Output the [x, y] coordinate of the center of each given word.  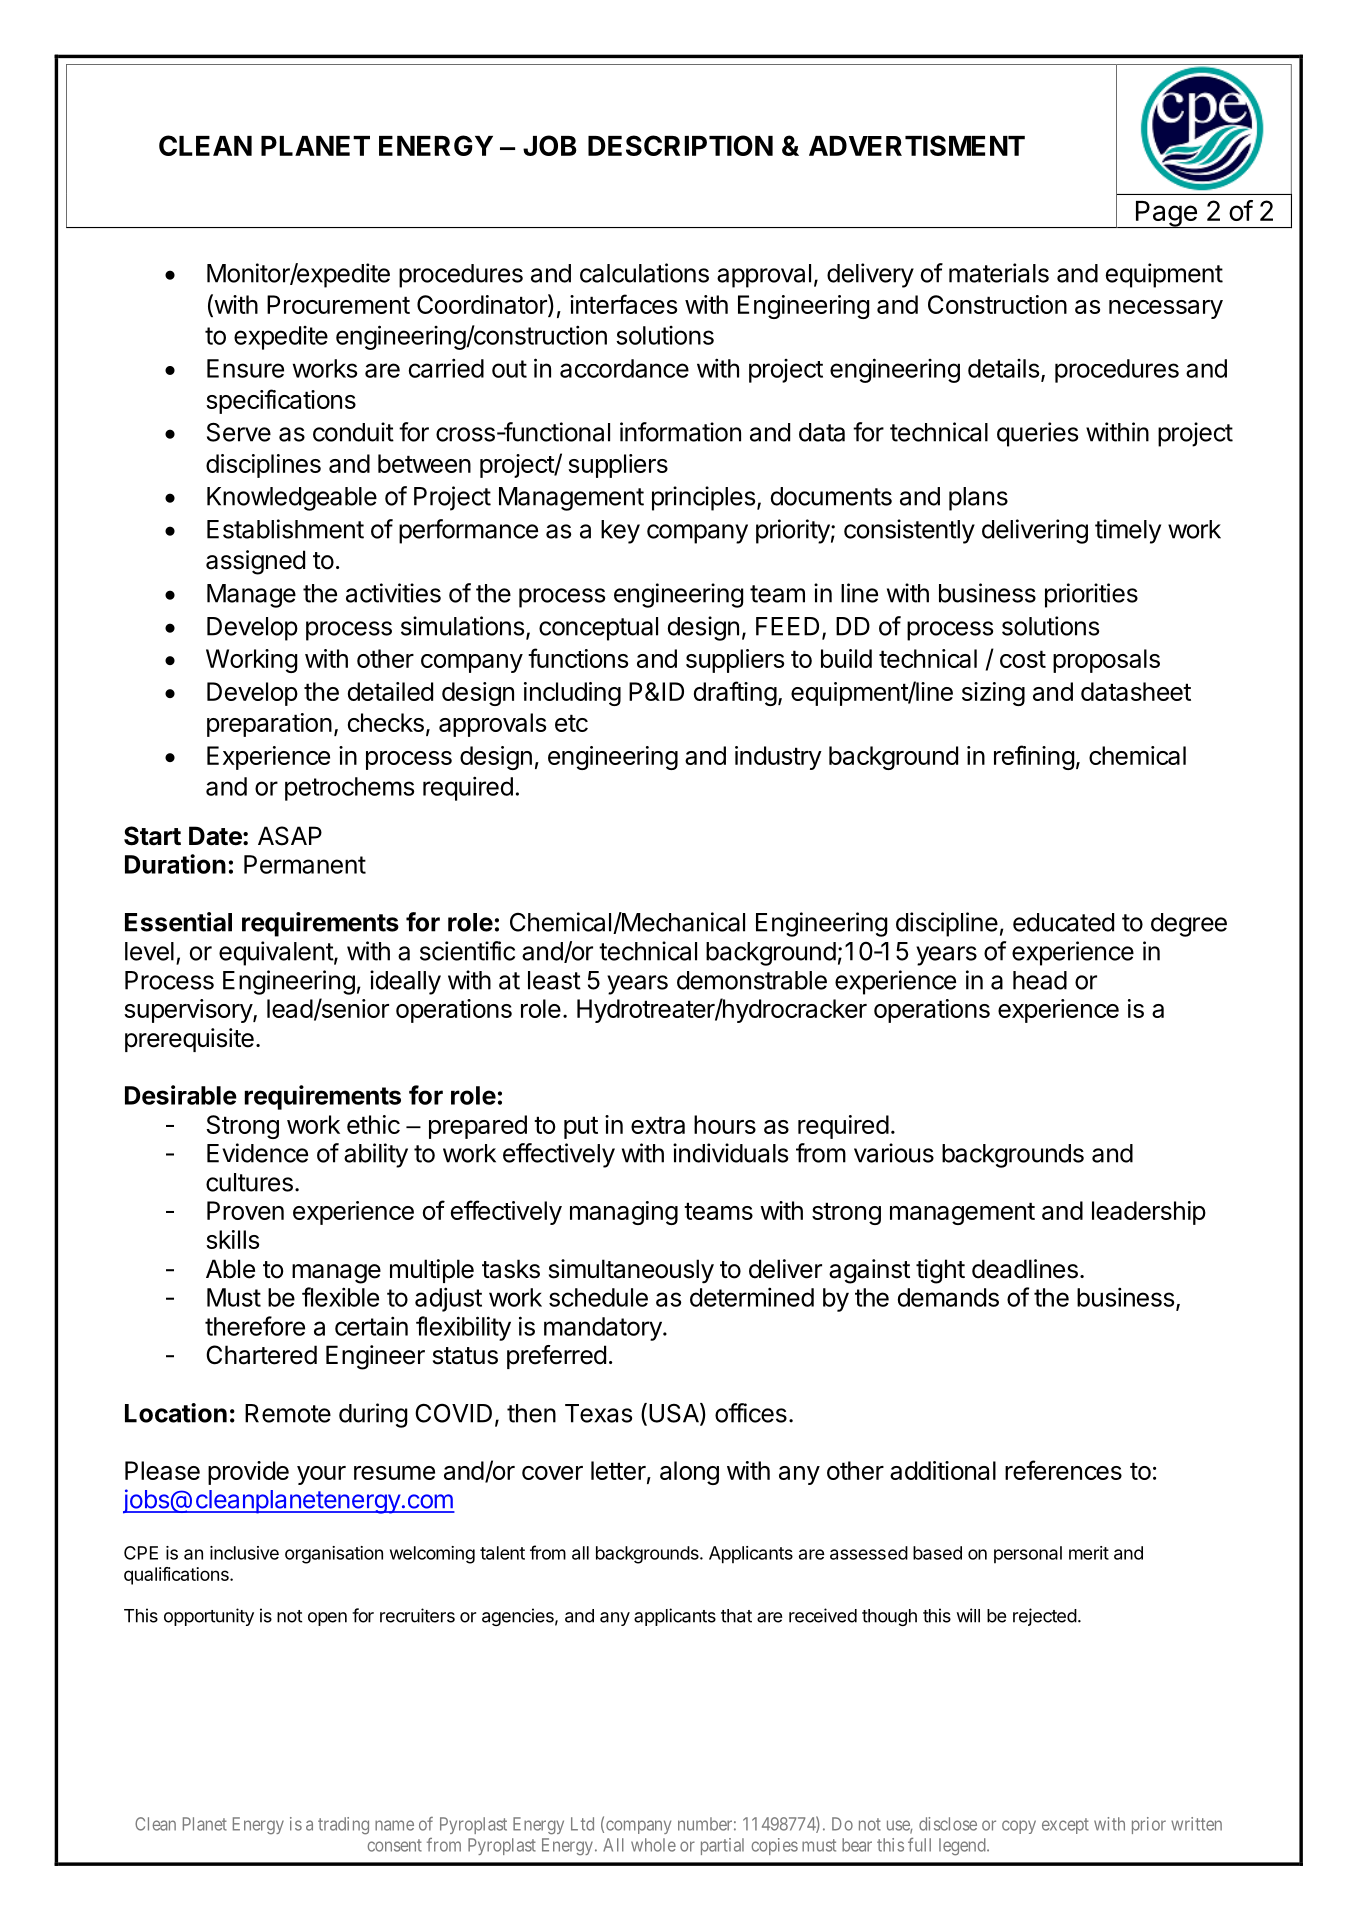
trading [343, 1826]
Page [1166, 214]
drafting [735, 693]
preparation [269, 725]
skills [232, 1239]
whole [653, 1845]
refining [1034, 757]
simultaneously [631, 1271]
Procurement [338, 304]
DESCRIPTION [680, 145]
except [1065, 1826]
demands [948, 1297]
